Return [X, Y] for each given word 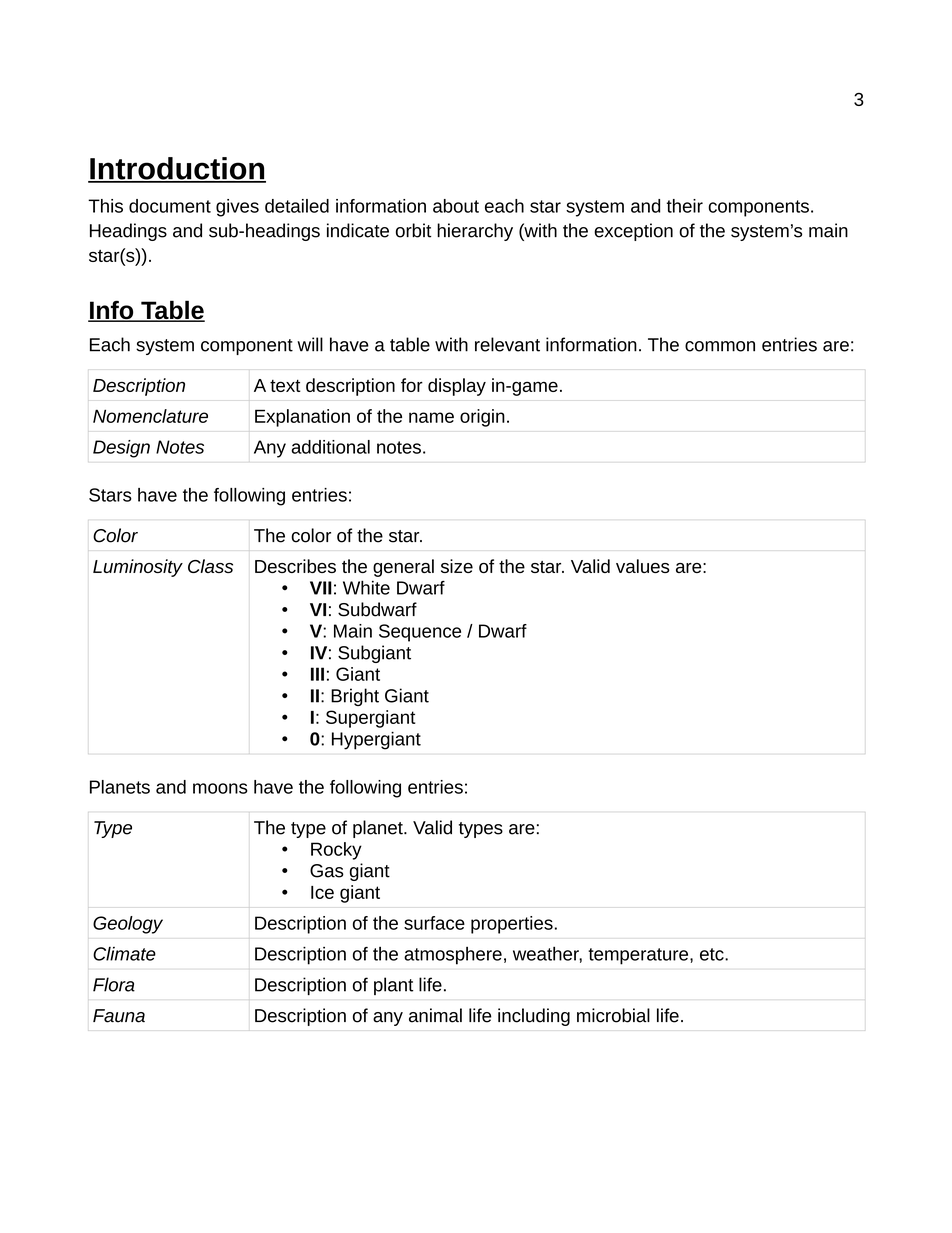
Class [210, 566]
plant [394, 986]
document [170, 206]
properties [512, 925]
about [456, 206]
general [403, 568]
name [431, 417]
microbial [613, 1015]
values [643, 566]
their [684, 206]
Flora [114, 984]
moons [220, 788]
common [720, 346]
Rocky [336, 851]
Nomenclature [150, 416]
